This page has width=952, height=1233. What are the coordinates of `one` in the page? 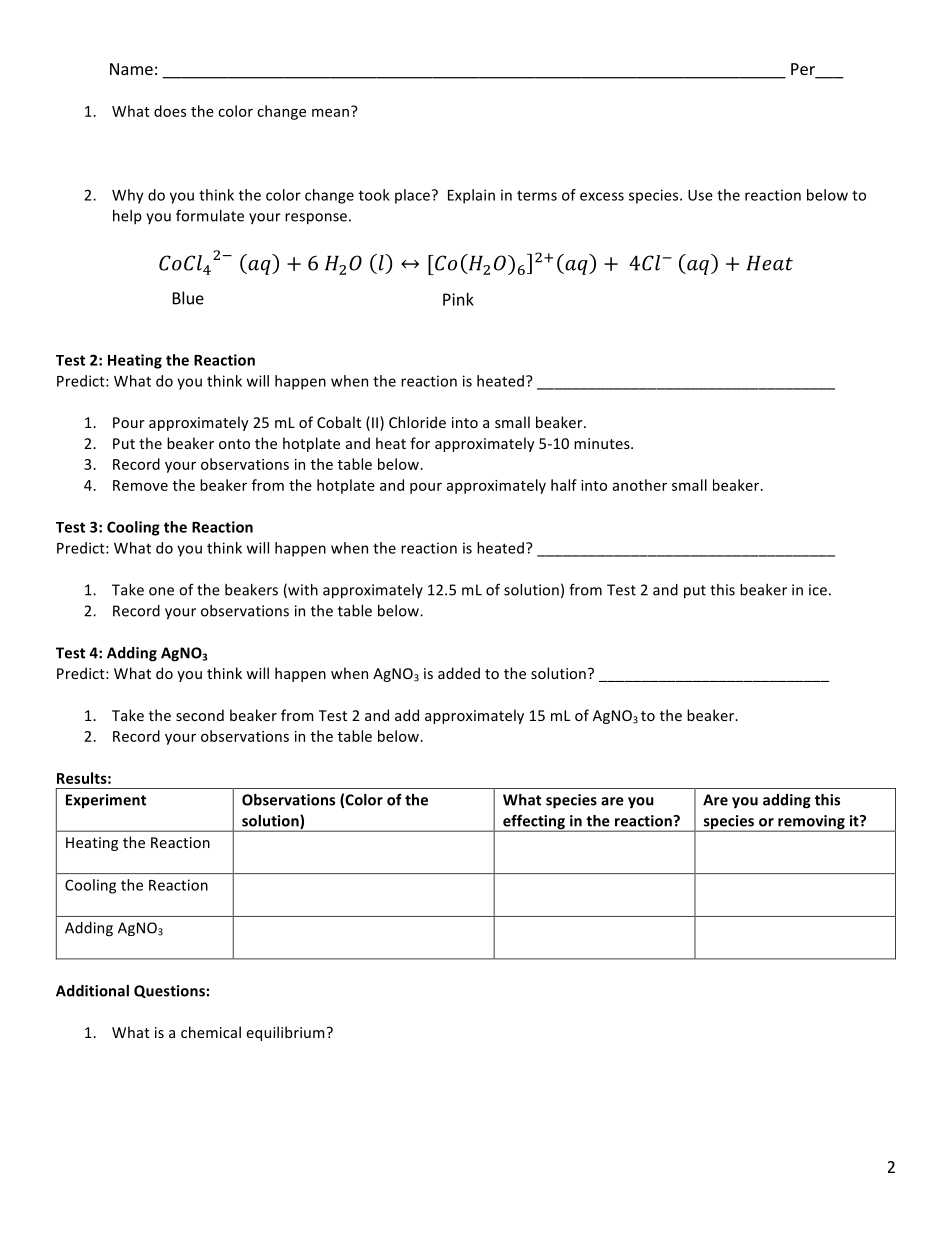 It's located at (161, 591).
